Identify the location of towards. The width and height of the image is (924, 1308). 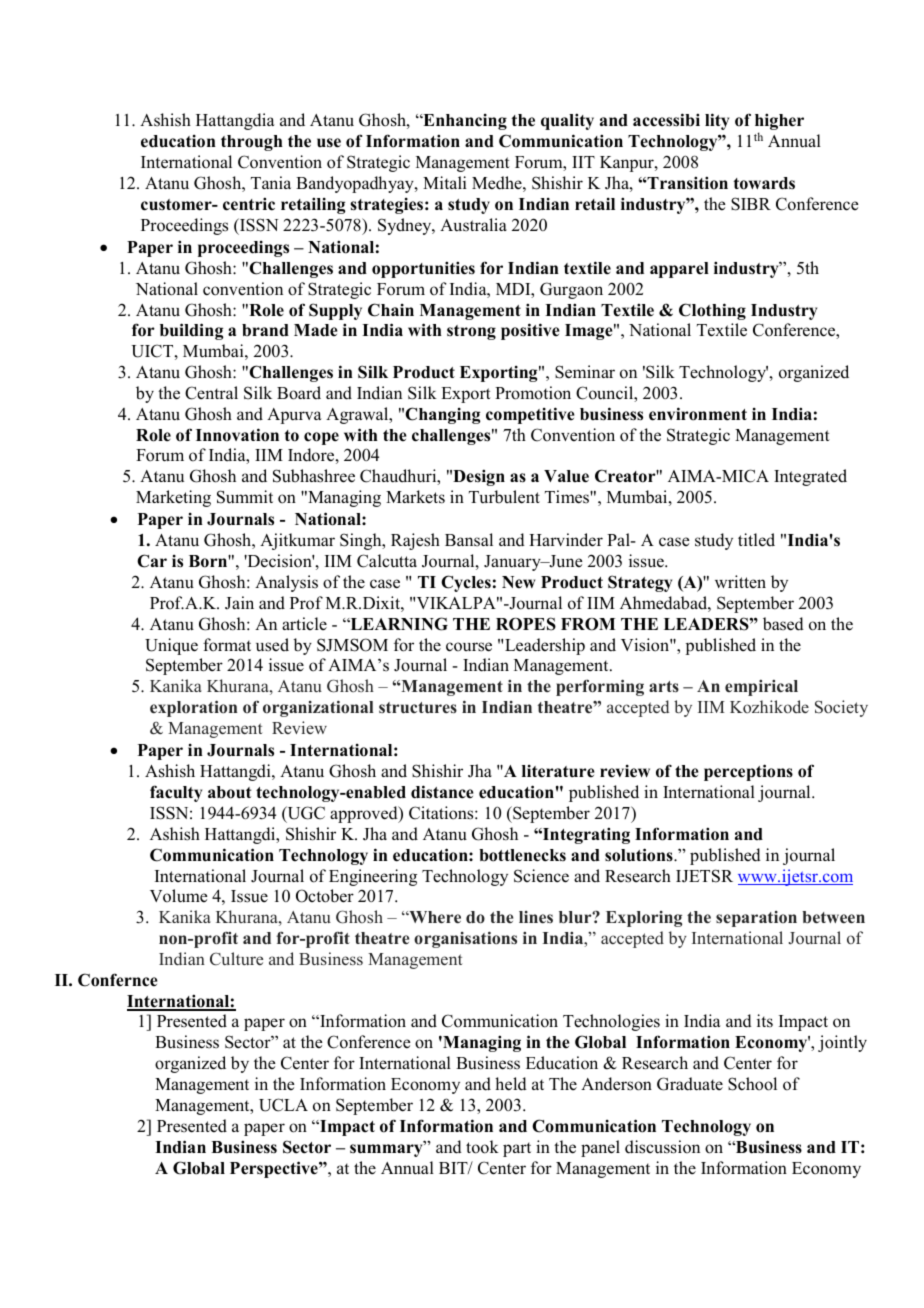
(764, 183).
